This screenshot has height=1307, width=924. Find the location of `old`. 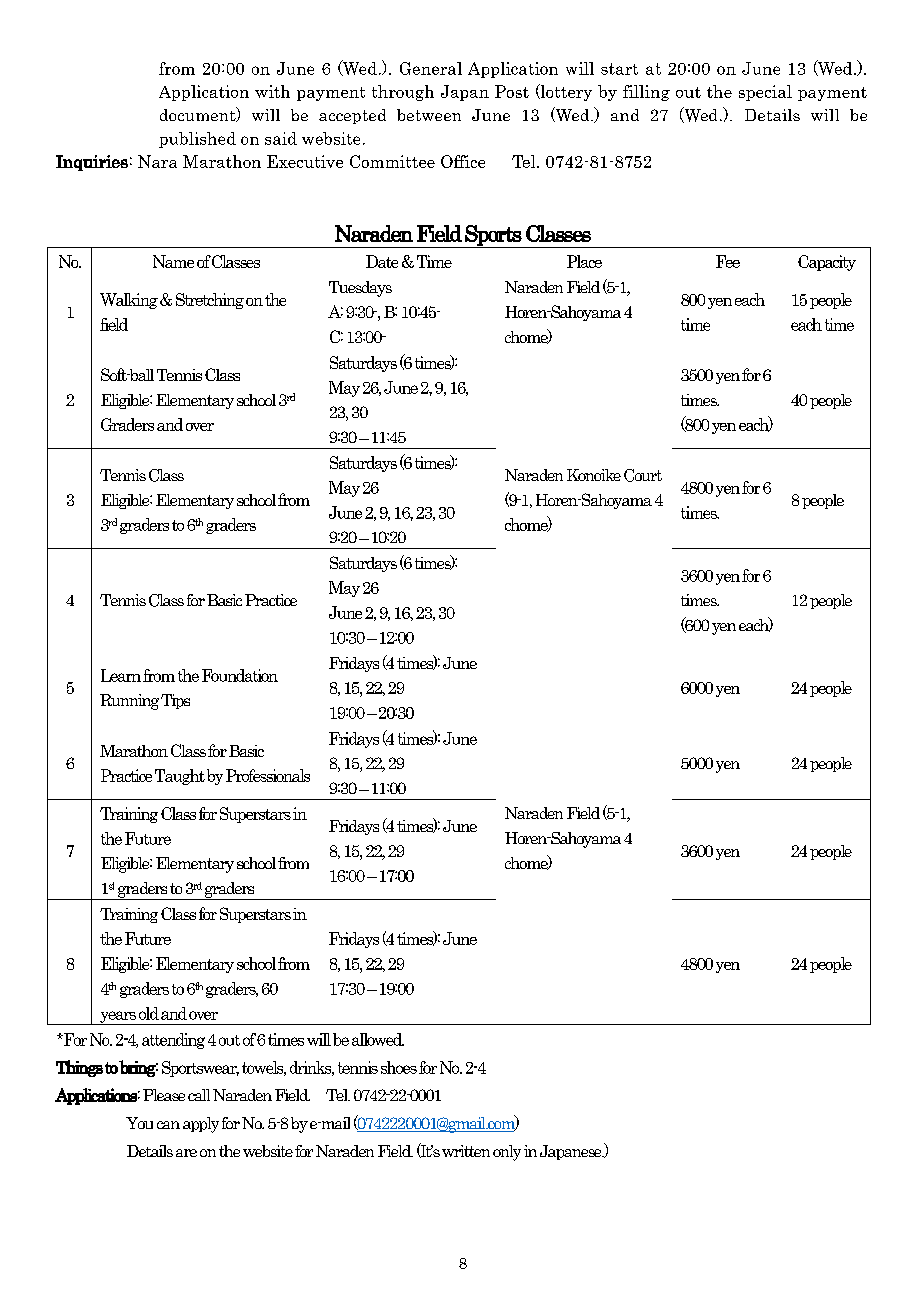

old is located at coordinates (149, 1013).
